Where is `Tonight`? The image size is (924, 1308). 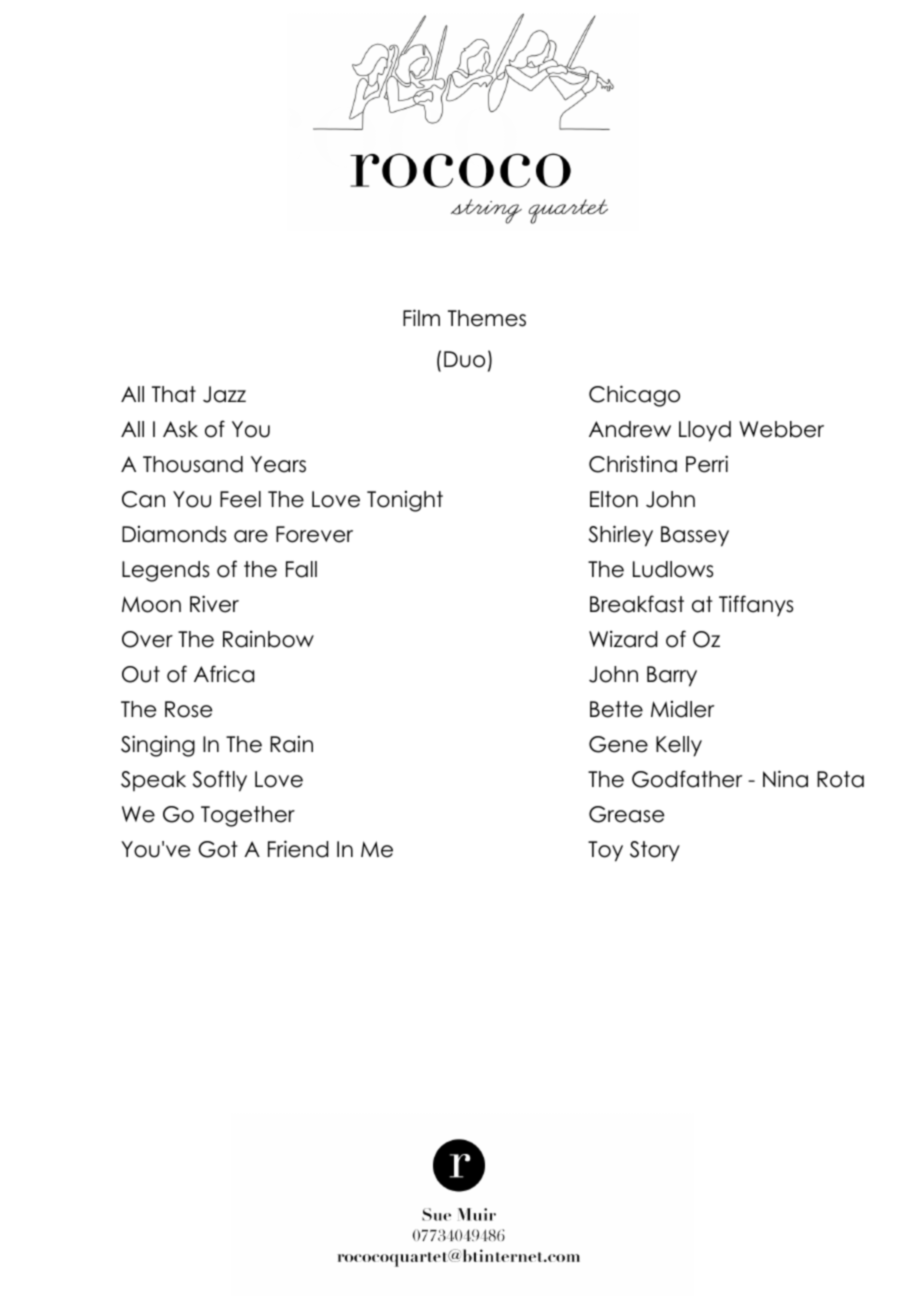 Tonight is located at coordinates (405, 501).
